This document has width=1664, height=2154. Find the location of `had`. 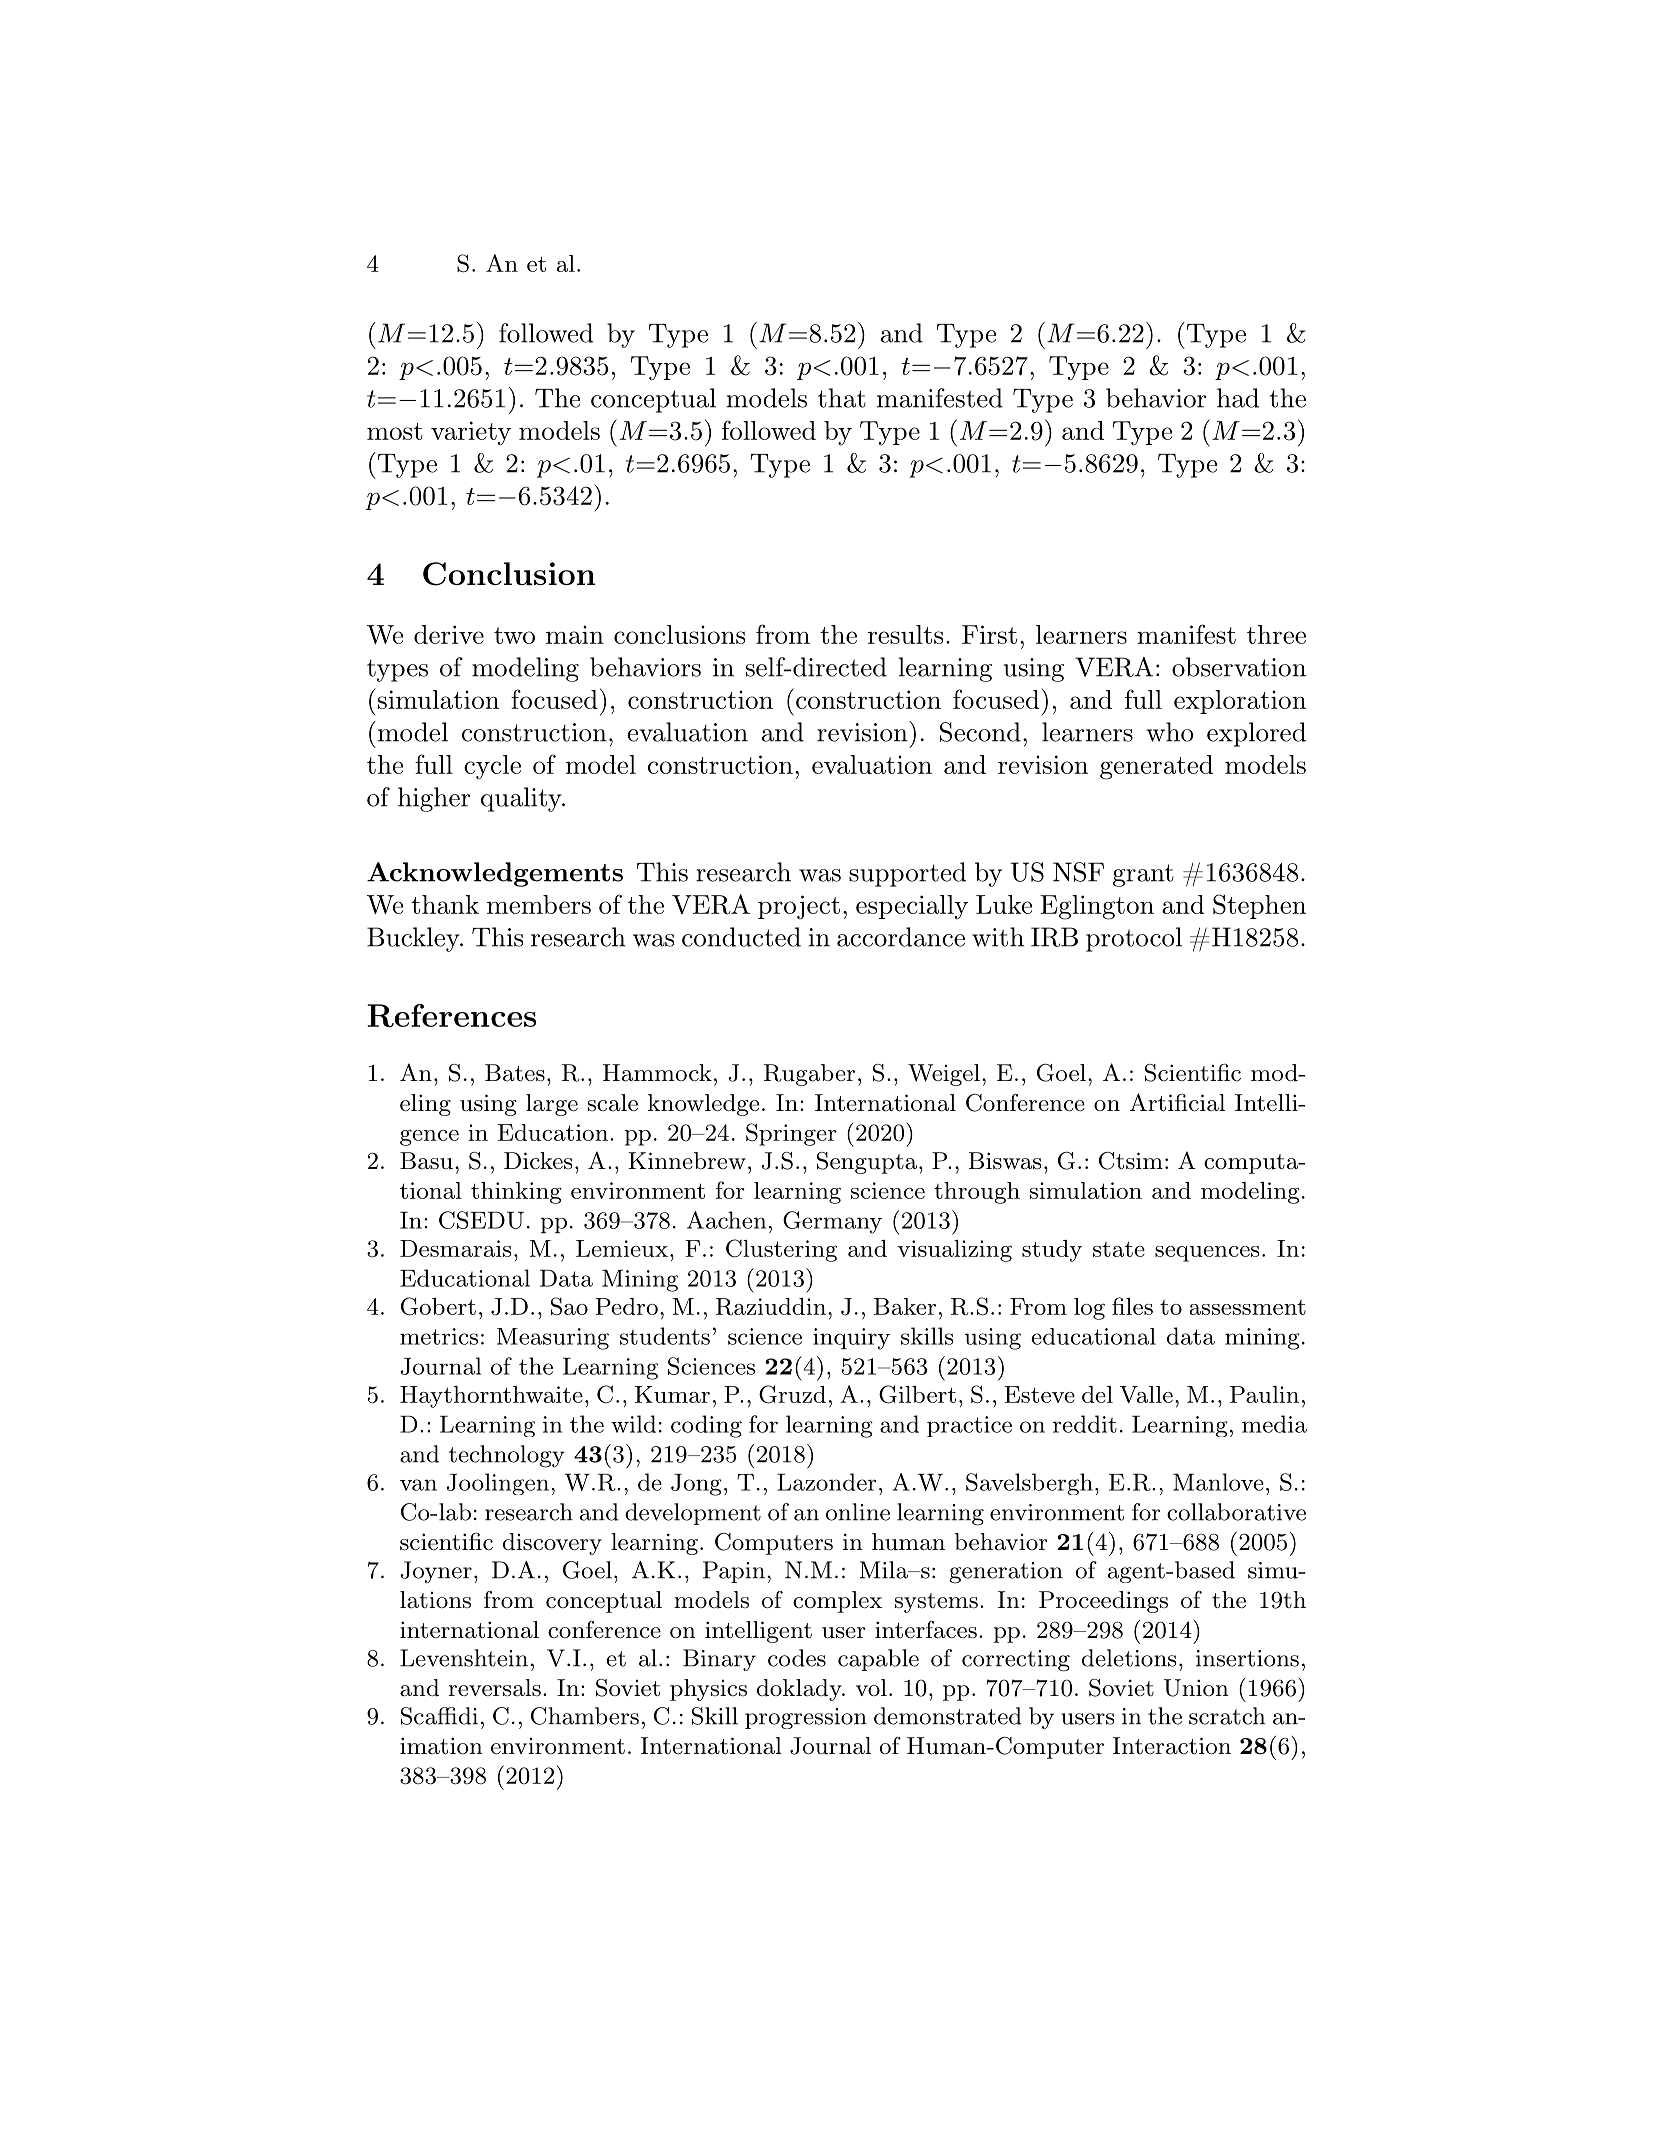

had is located at coordinates (1238, 398).
